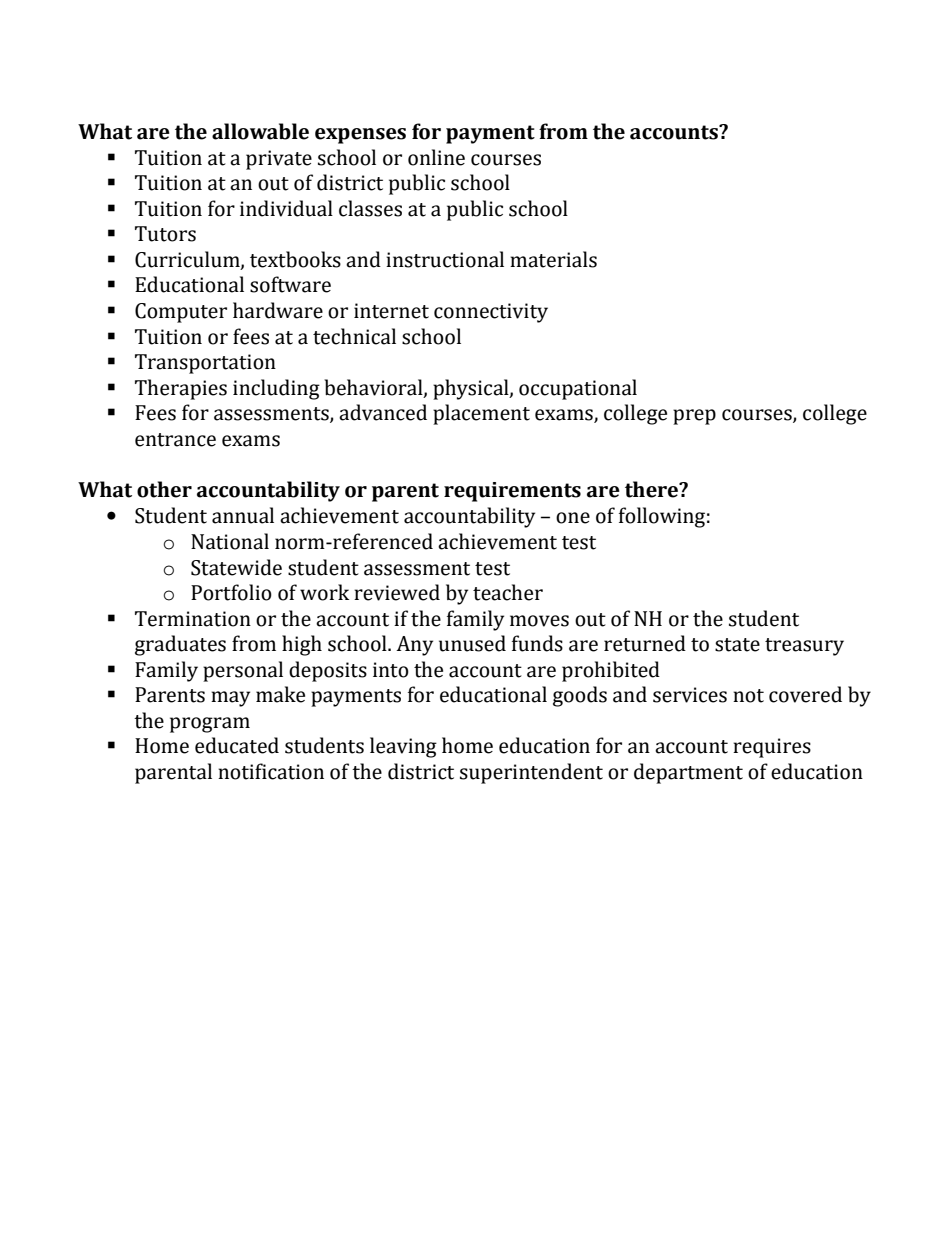 This screenshot has width=952, height=1233. Describe the element at coordinates (230, 541) in the screenshot. I see `National` at that location.
